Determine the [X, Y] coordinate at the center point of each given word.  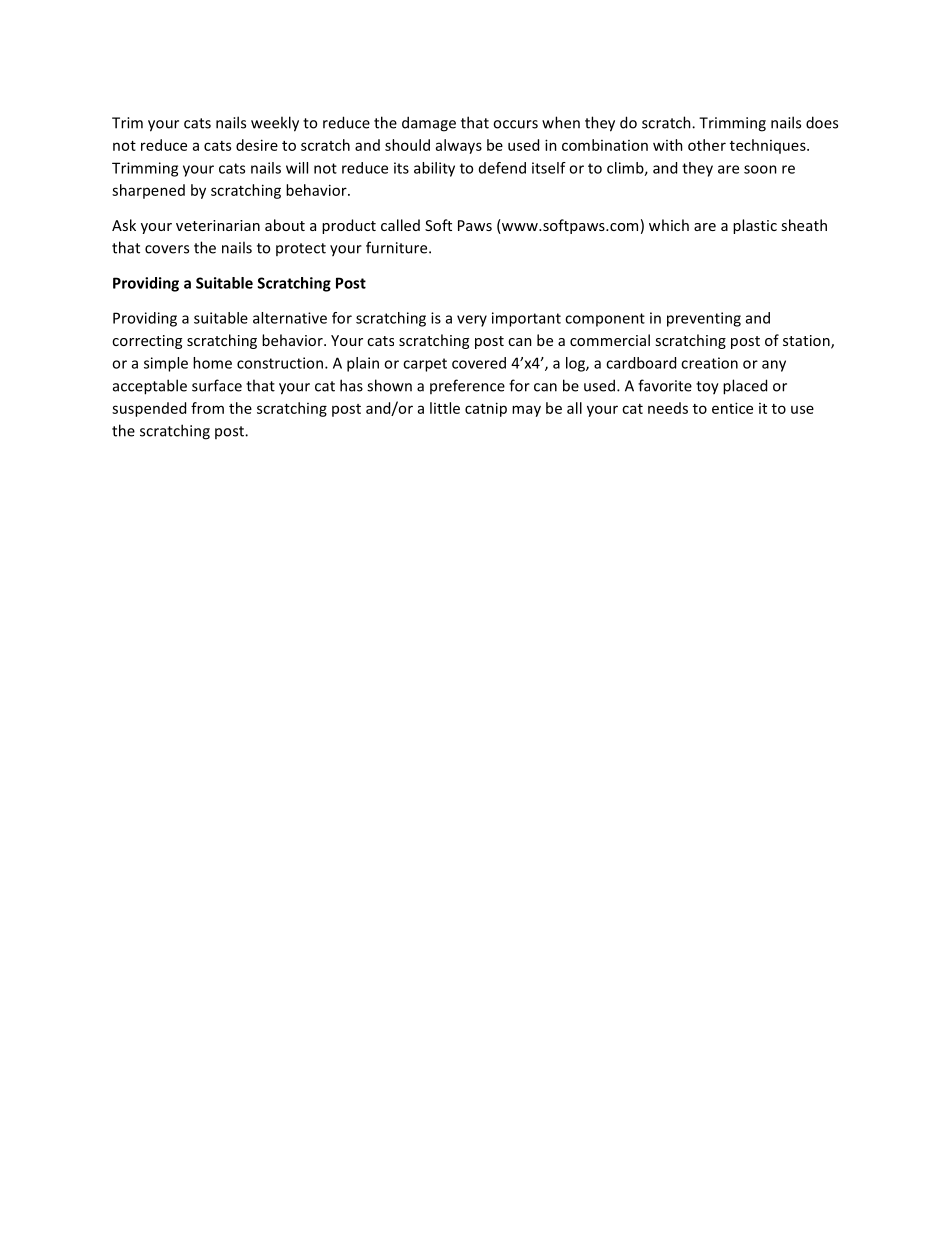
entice [732, 408]
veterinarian [218, 225]
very [472, 321]
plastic [755, 226]
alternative [290, 318]
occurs [515, 124]
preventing [704, 319]
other [707, 145]
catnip [486, 409]
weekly [275, 124]
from [207, 408]
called [400, 225]
